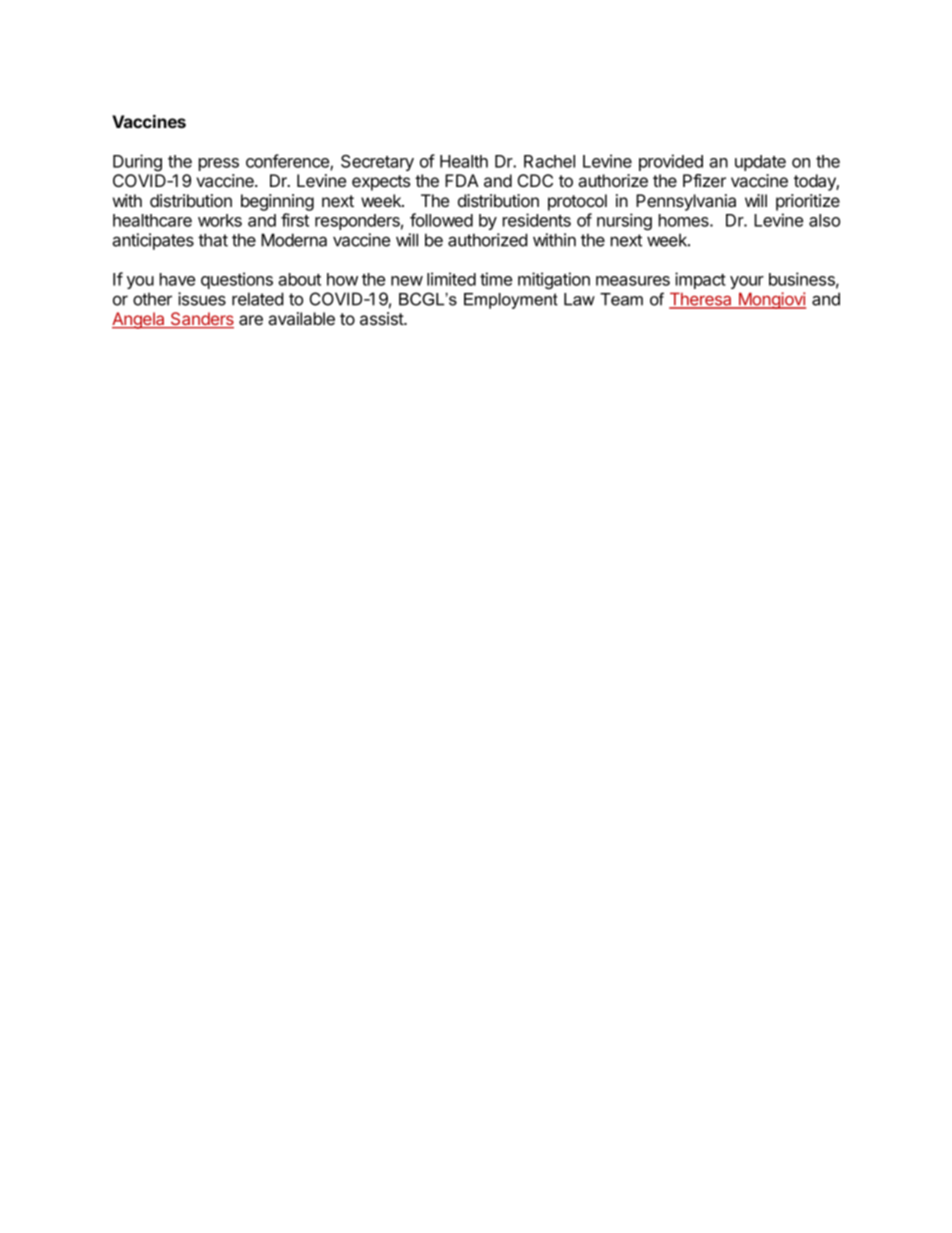 The height and width of the document is (1233, 952). What do you see at coordinates (549, 161) in the document?
I see `Rachel` at bounding box center [549, 161].
